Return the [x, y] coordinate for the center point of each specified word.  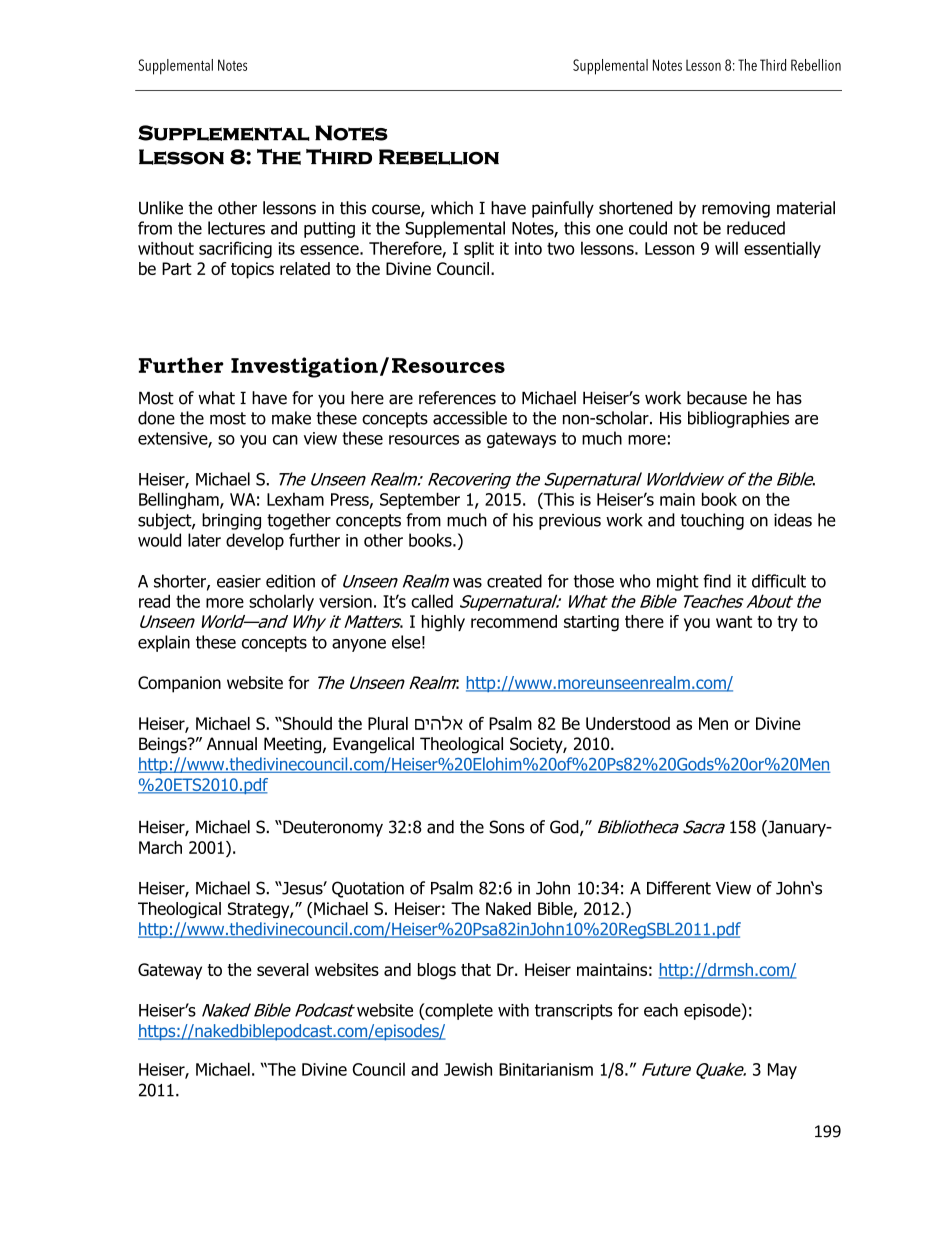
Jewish [468, 1069]
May [782, 1071]
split [479, 249]
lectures [236, 228]
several [283, 969]
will [726, 248]
